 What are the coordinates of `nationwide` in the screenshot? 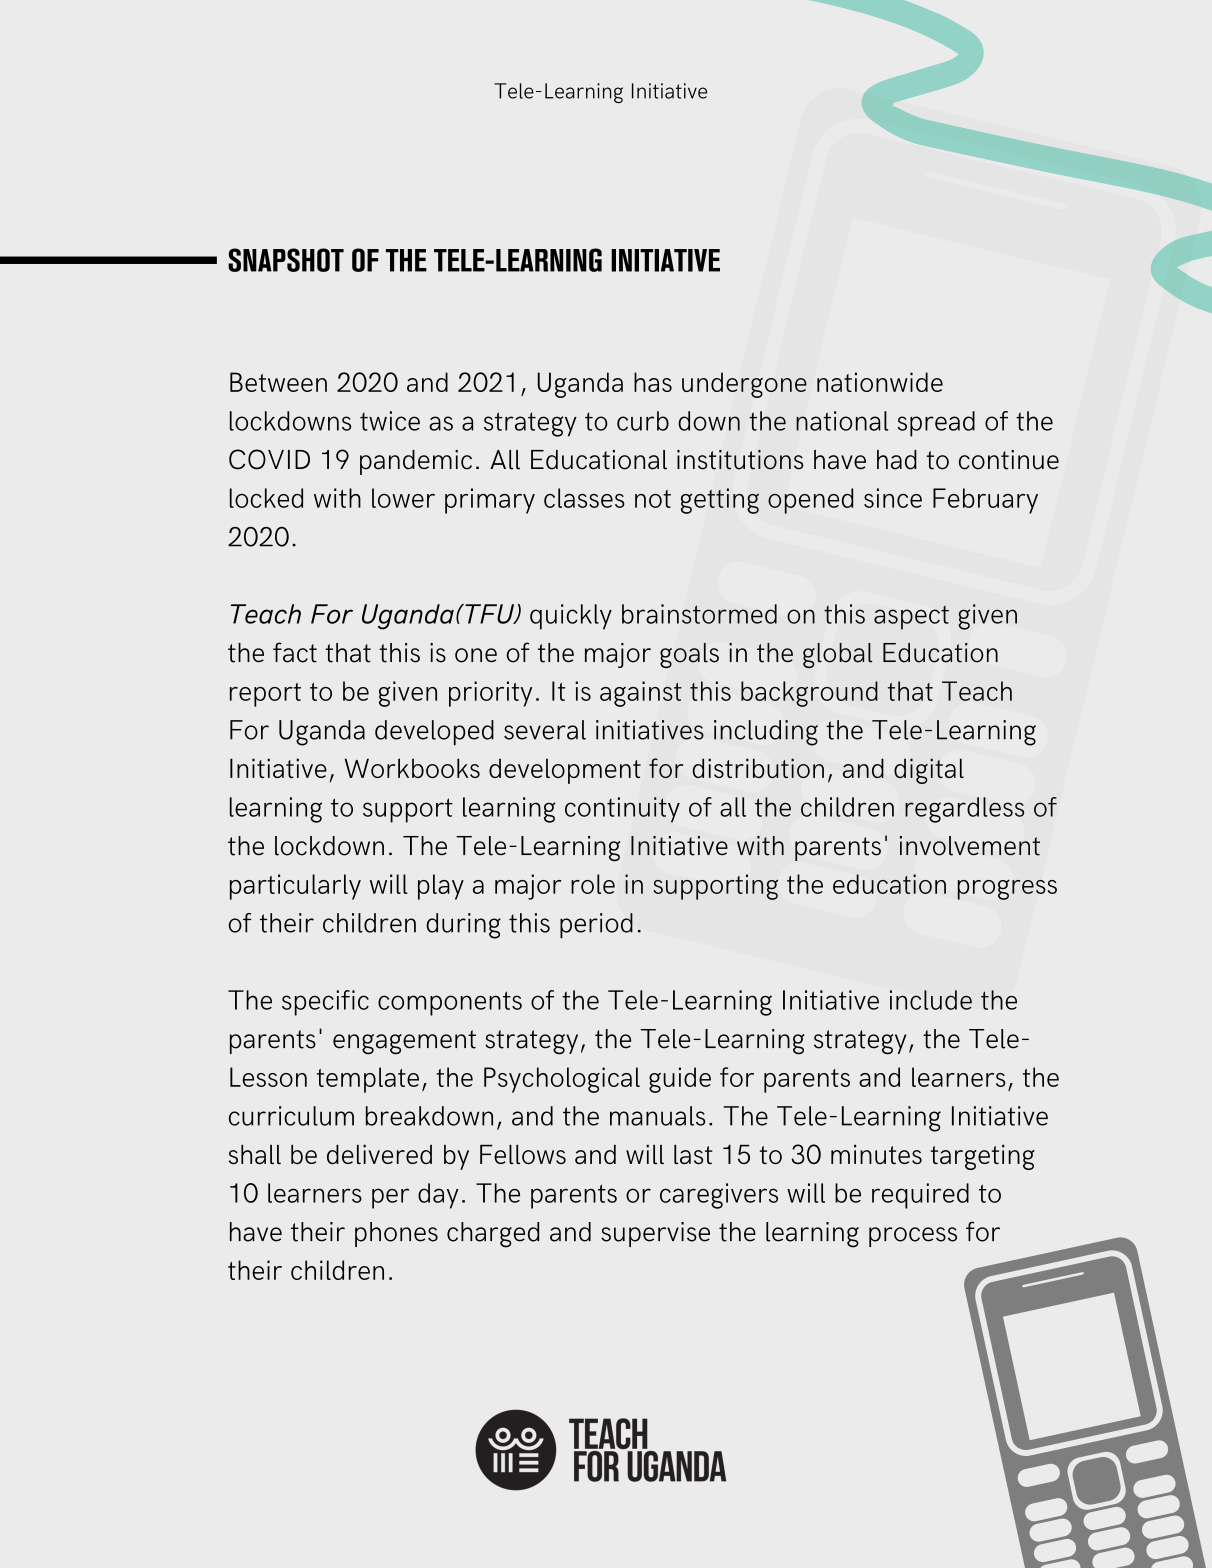 It's located at (880, 382).
